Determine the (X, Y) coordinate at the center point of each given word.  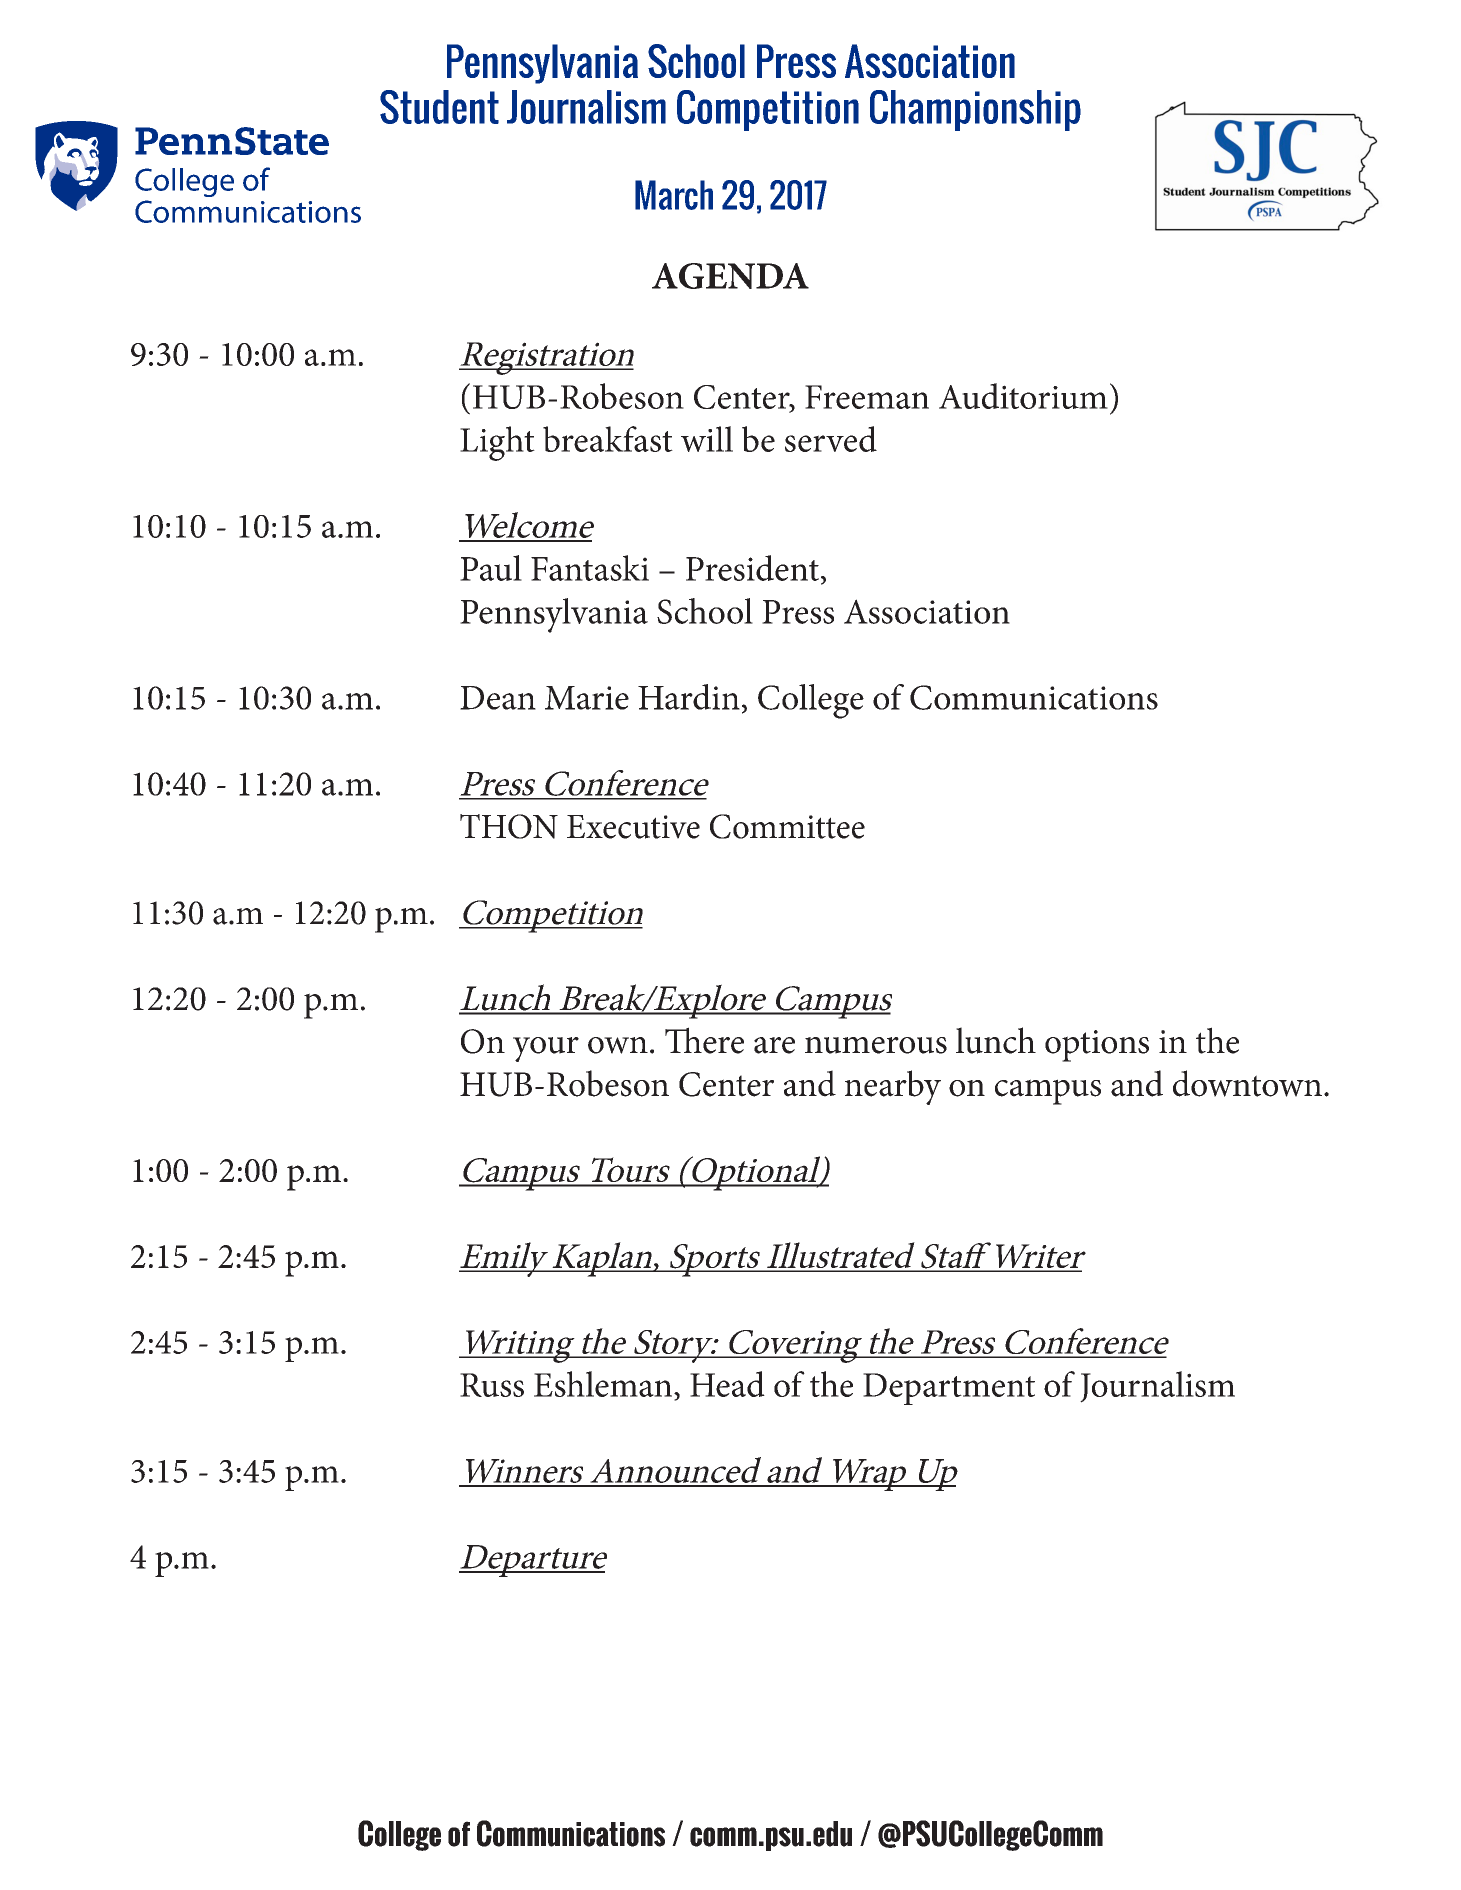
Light (497, 443)
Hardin (689, 697)
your (546, 1049)
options (1097, 1046)
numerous (876, 1045)
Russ (492, 1385)
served (831, 439)
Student (439, 107)
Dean (498, 698)
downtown (1247, 1083)
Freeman (867, 397)
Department (949, 1389)
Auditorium (1023, 396)
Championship (975, 110)
